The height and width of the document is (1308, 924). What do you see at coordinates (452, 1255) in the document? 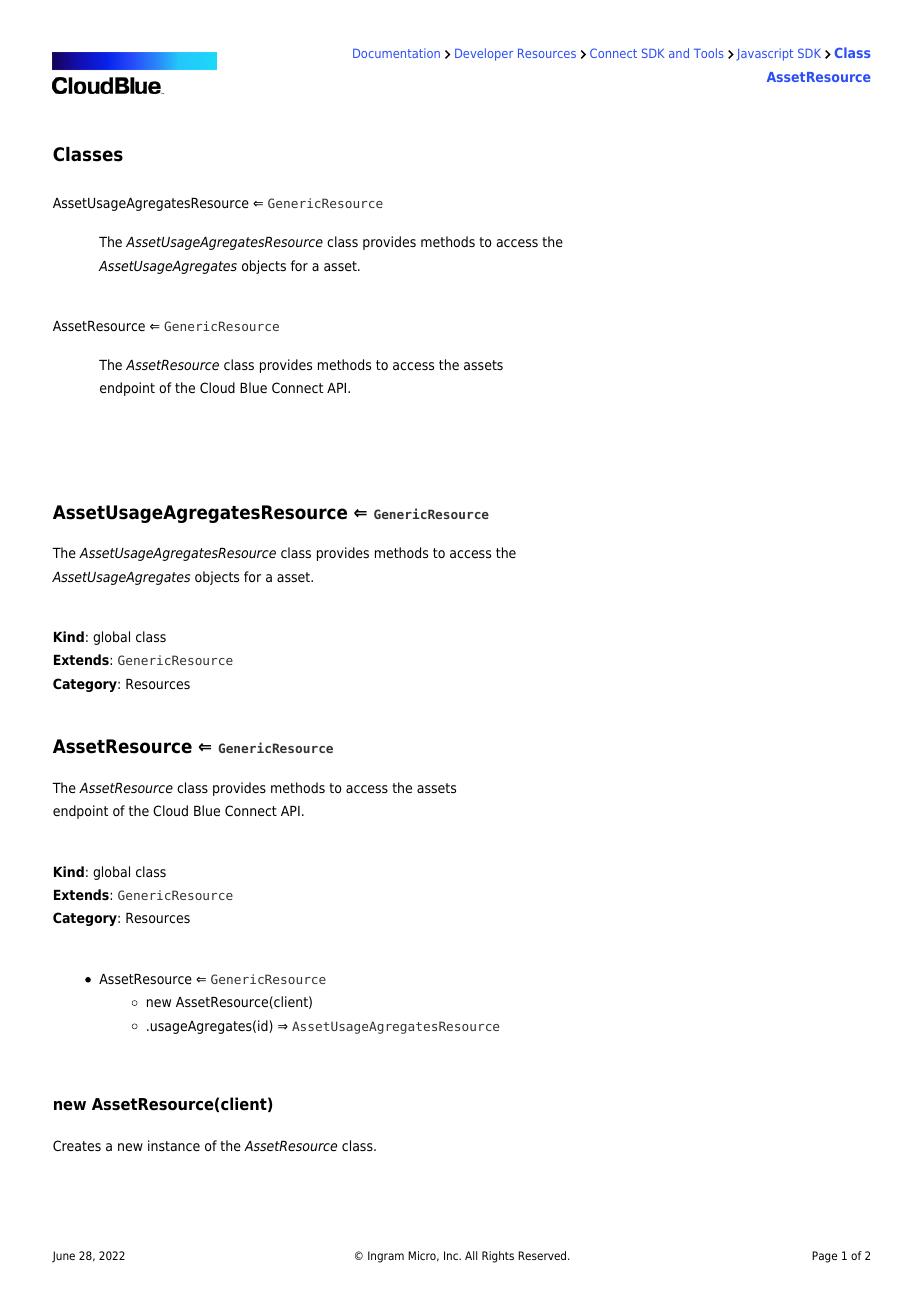
I see `Inc` at bounding box center [452, 1255].
